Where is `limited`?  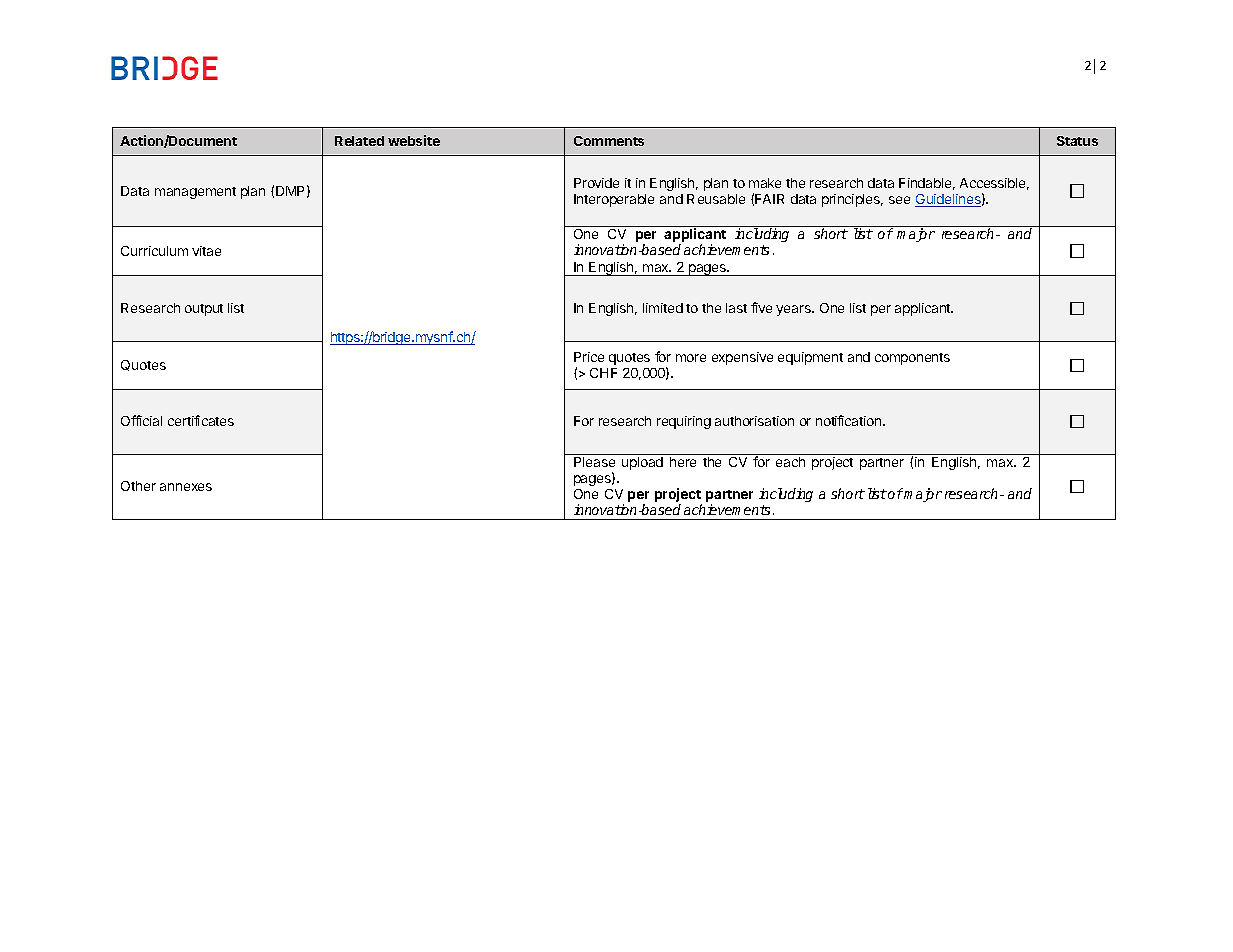 limited is located at coordinates (663, 308).
